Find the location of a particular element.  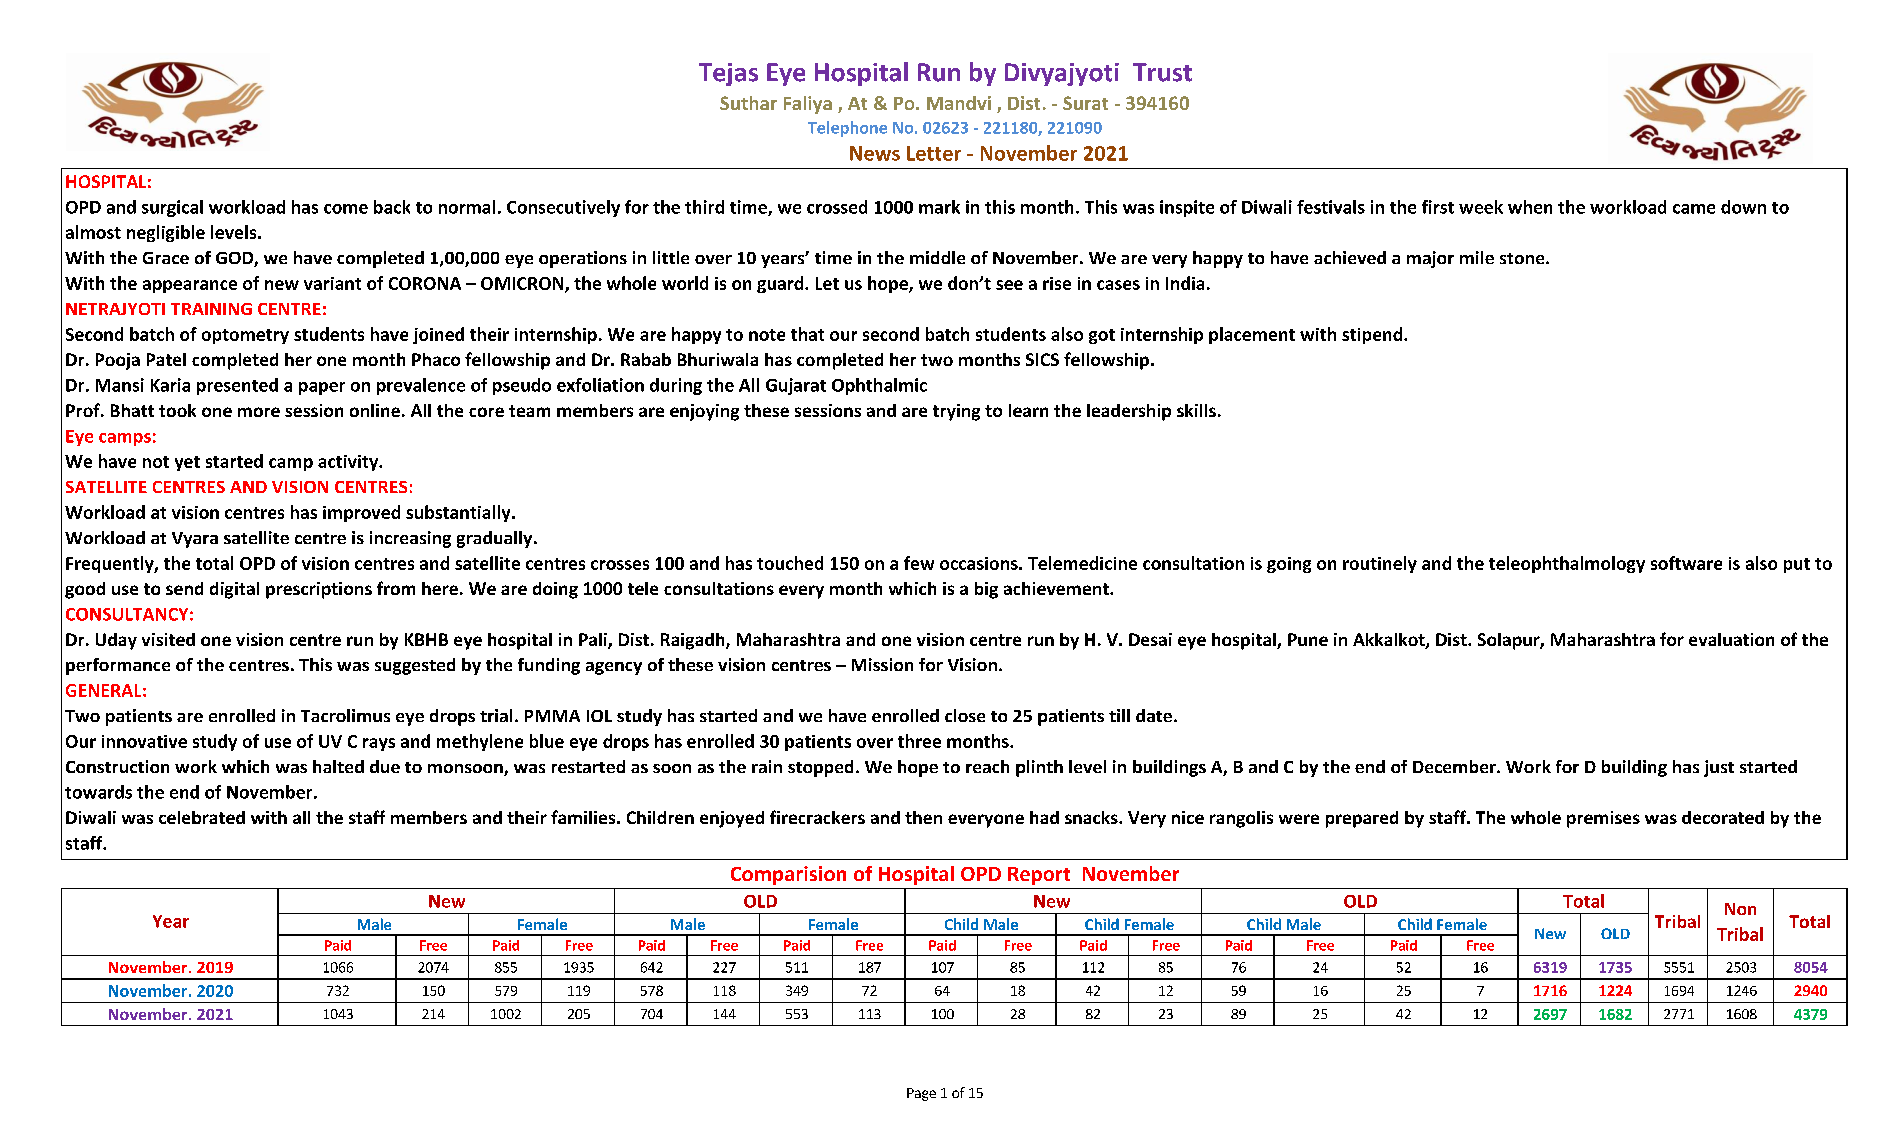

software is located at coordinates (1686, 563).
